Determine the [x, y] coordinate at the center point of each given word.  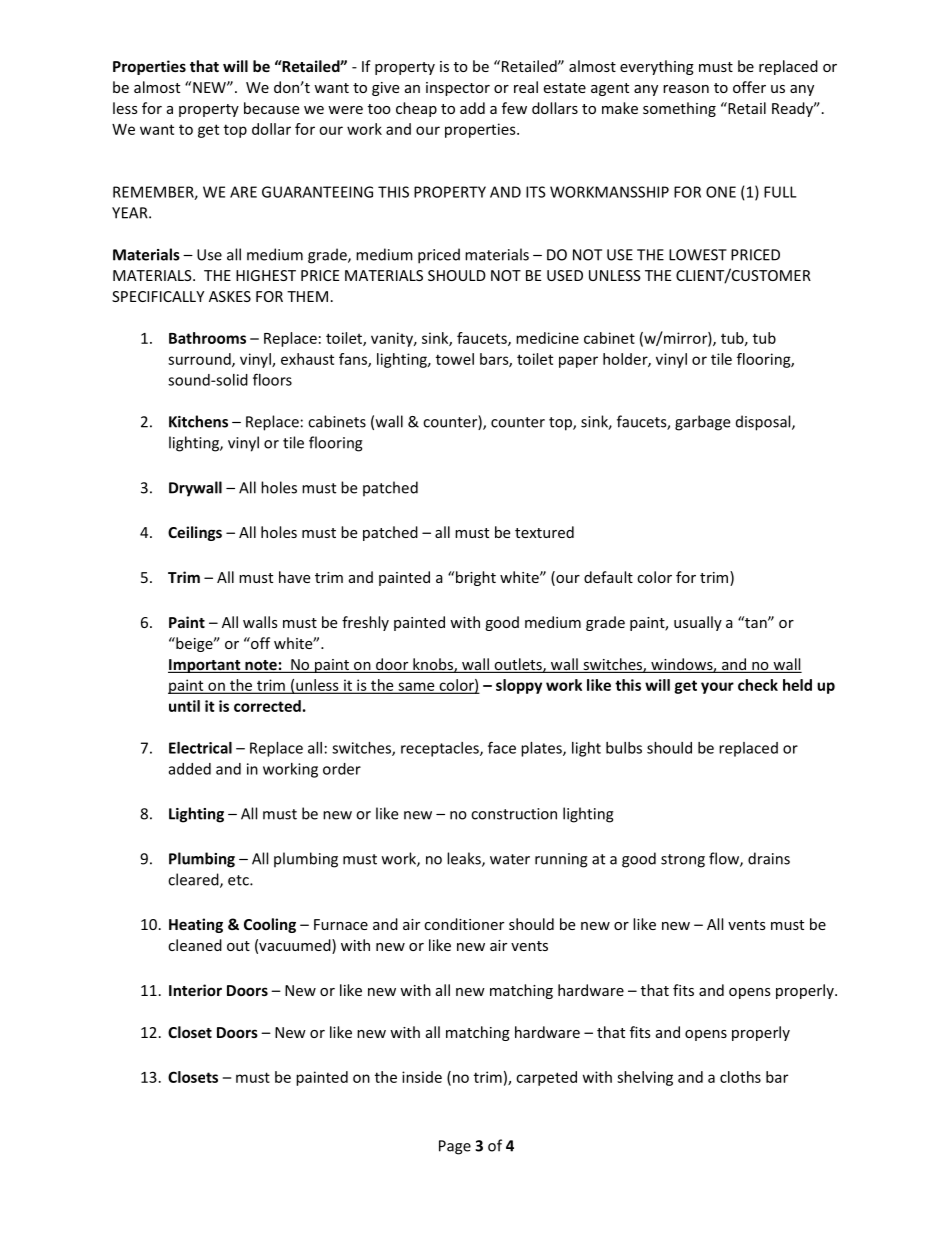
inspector [458, 89]
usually [698, 623]
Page [455, 1147]
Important [205, 666]
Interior [195, 990]
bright [474, 578]
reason [686, 89]
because [271, 108]
